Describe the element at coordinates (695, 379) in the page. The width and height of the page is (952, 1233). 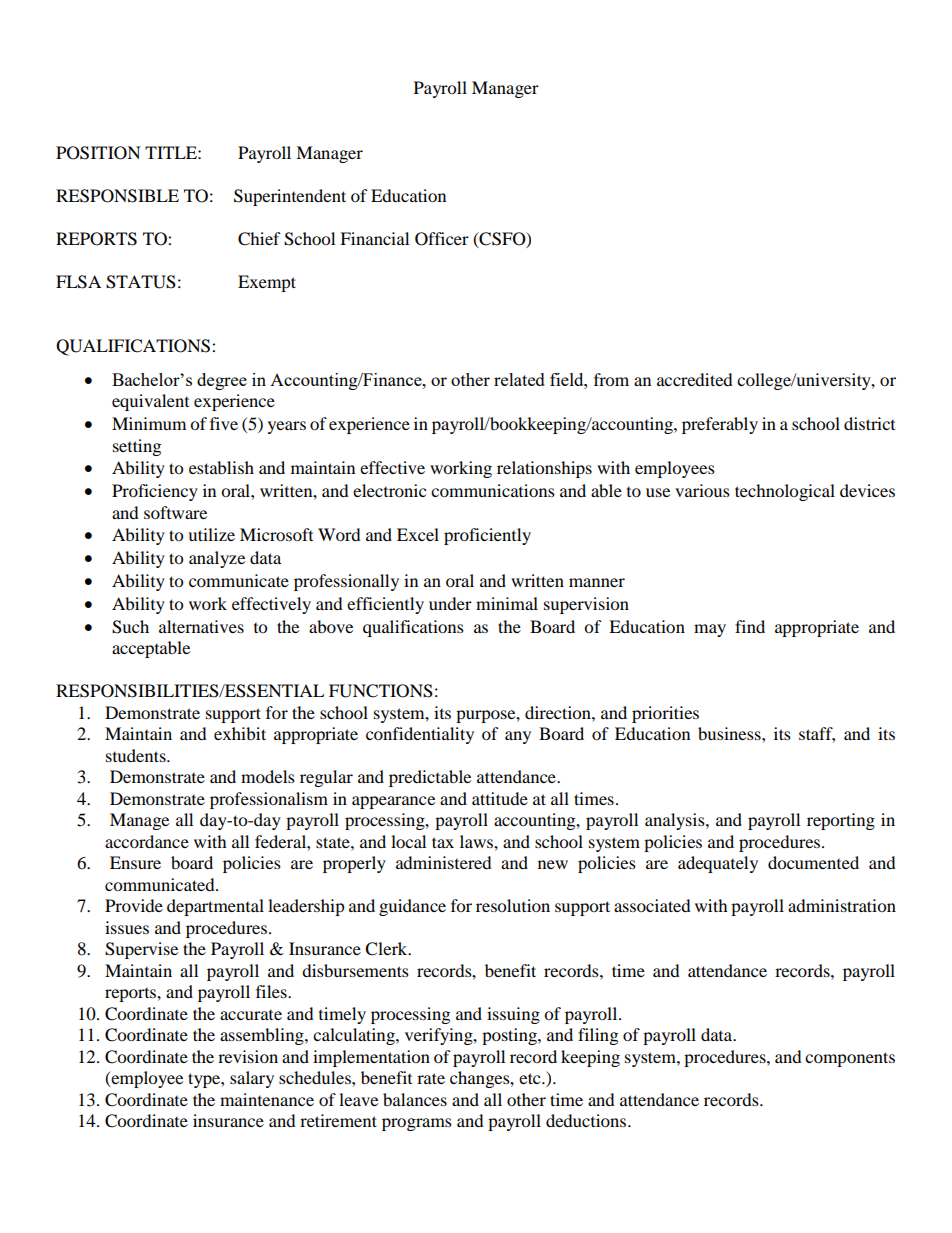
I see `accredited` at that location.
